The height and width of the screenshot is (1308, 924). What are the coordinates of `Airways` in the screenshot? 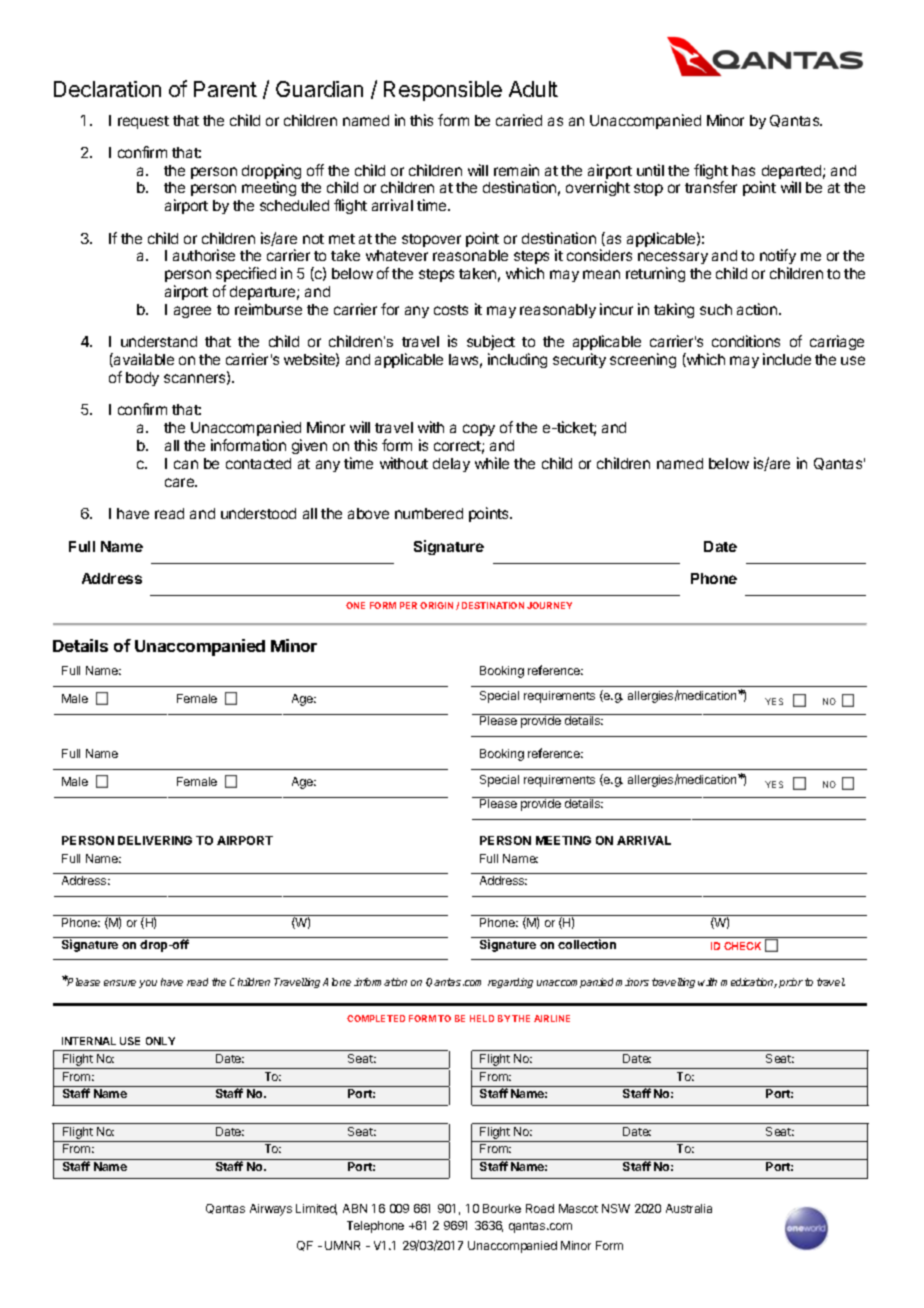 It's located at (271, 1210).
